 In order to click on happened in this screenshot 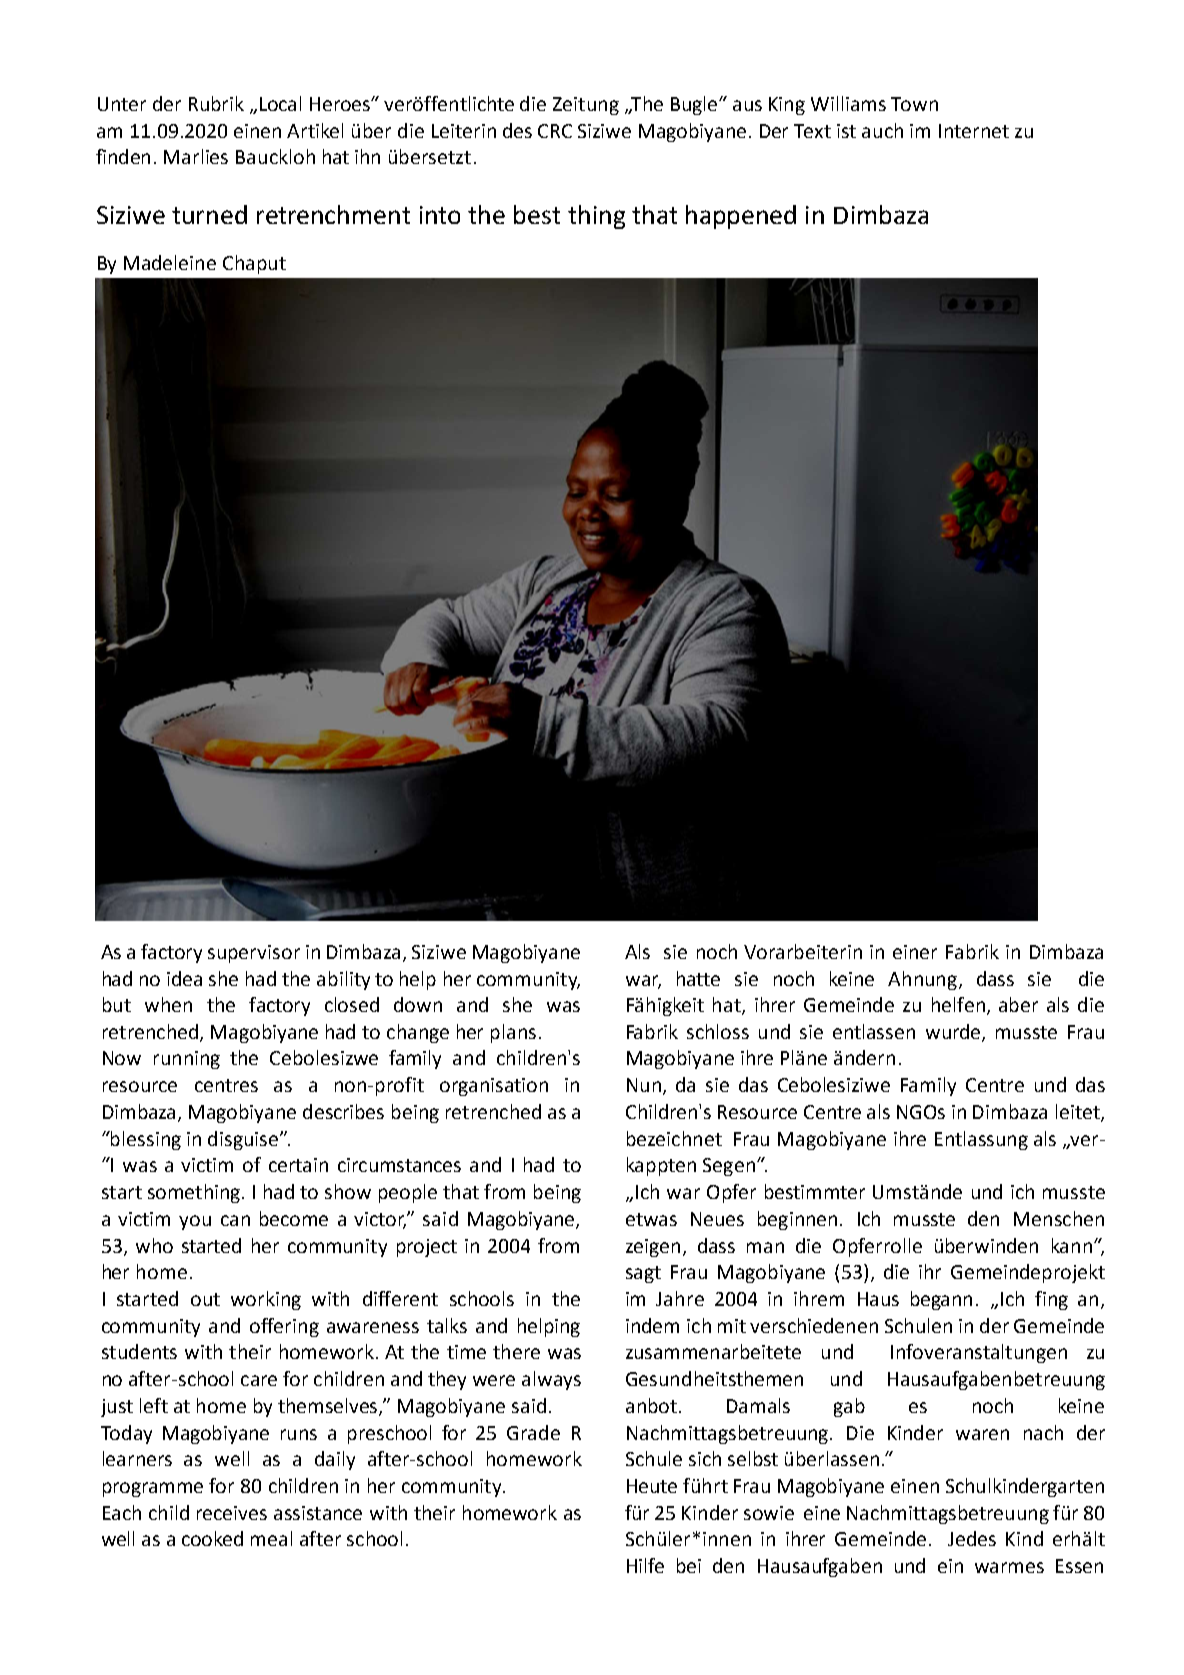, I will do `click(741, 217)`.
